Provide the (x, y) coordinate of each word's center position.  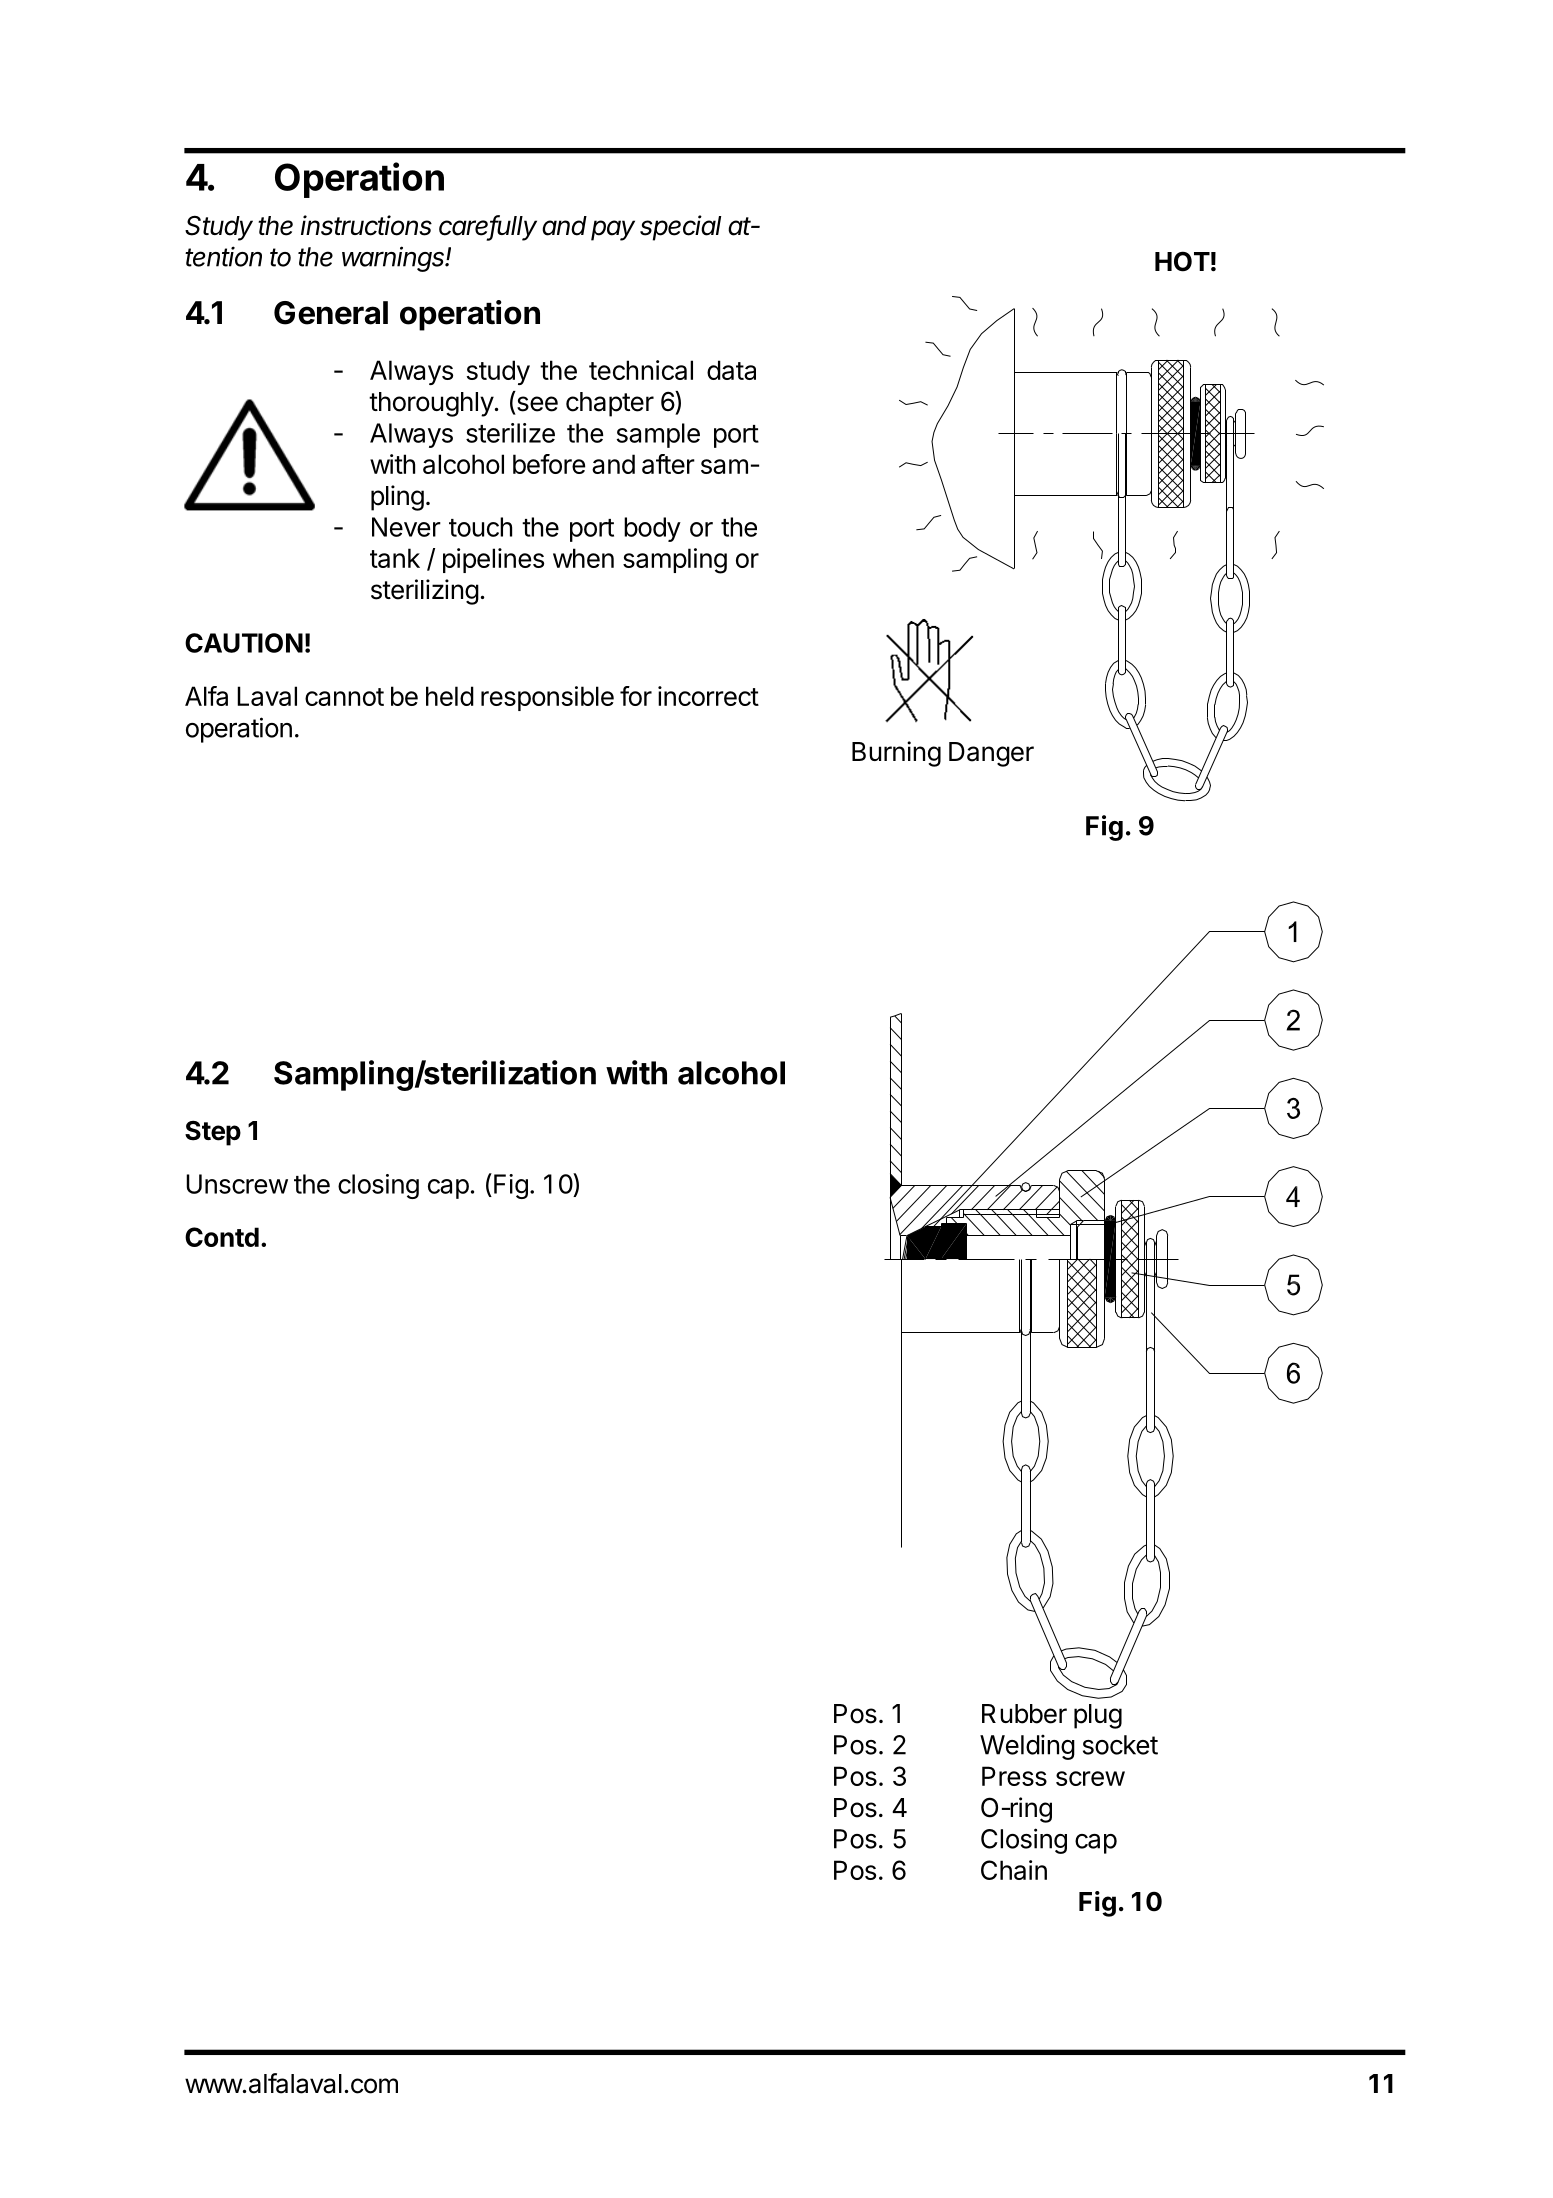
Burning (896, 754)
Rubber (1024, 1714)
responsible (547, 698)
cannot (344, 697)
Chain (1014, 1870)
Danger (991, 754)
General (331, 313)
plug (1098, 1716)
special (680, 228)
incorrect (708, 696)
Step (213, 1133)
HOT (1182, 261)
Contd (222, 1237)
